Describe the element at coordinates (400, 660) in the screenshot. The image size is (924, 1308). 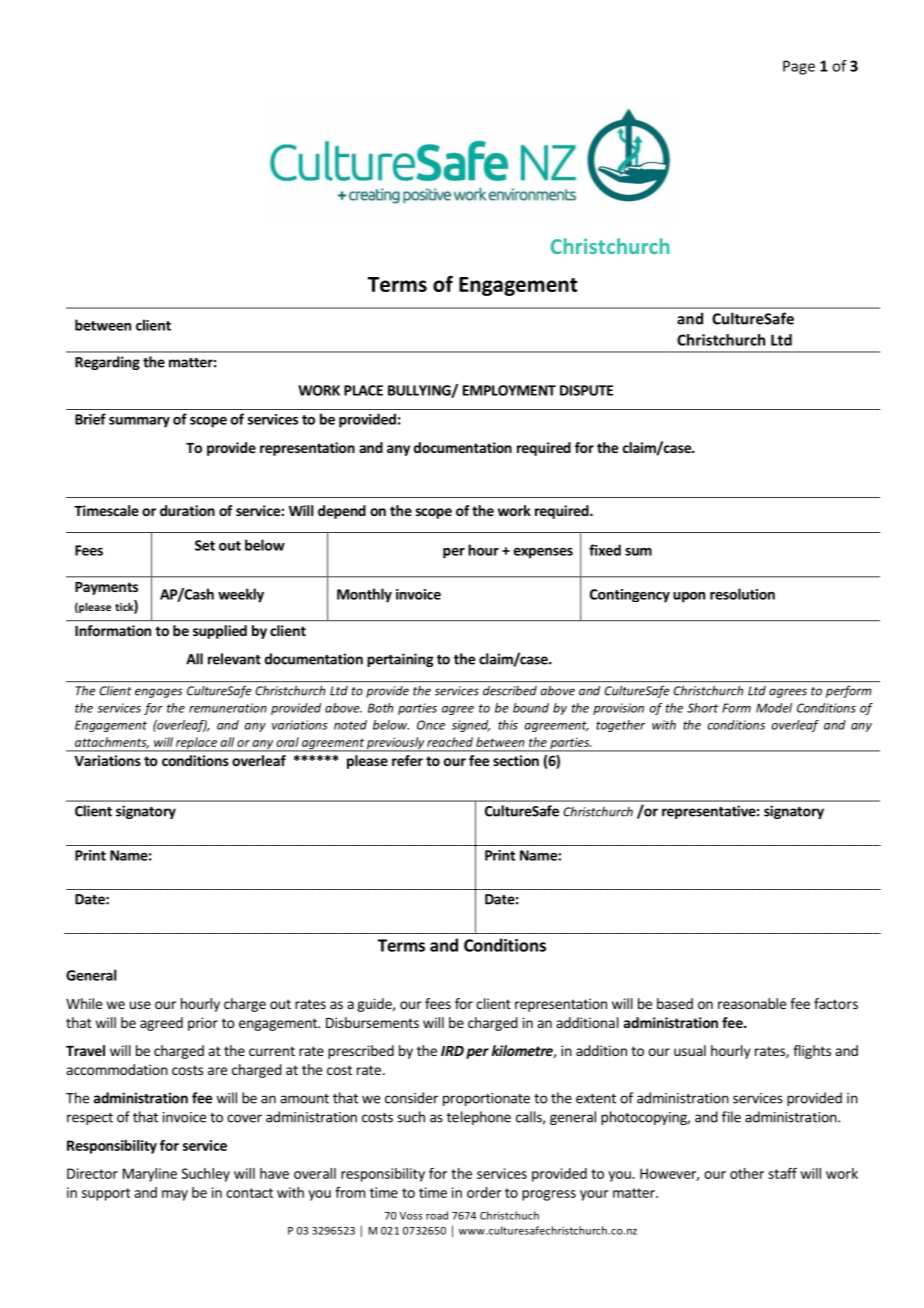
I see `pertaining` at that location.
